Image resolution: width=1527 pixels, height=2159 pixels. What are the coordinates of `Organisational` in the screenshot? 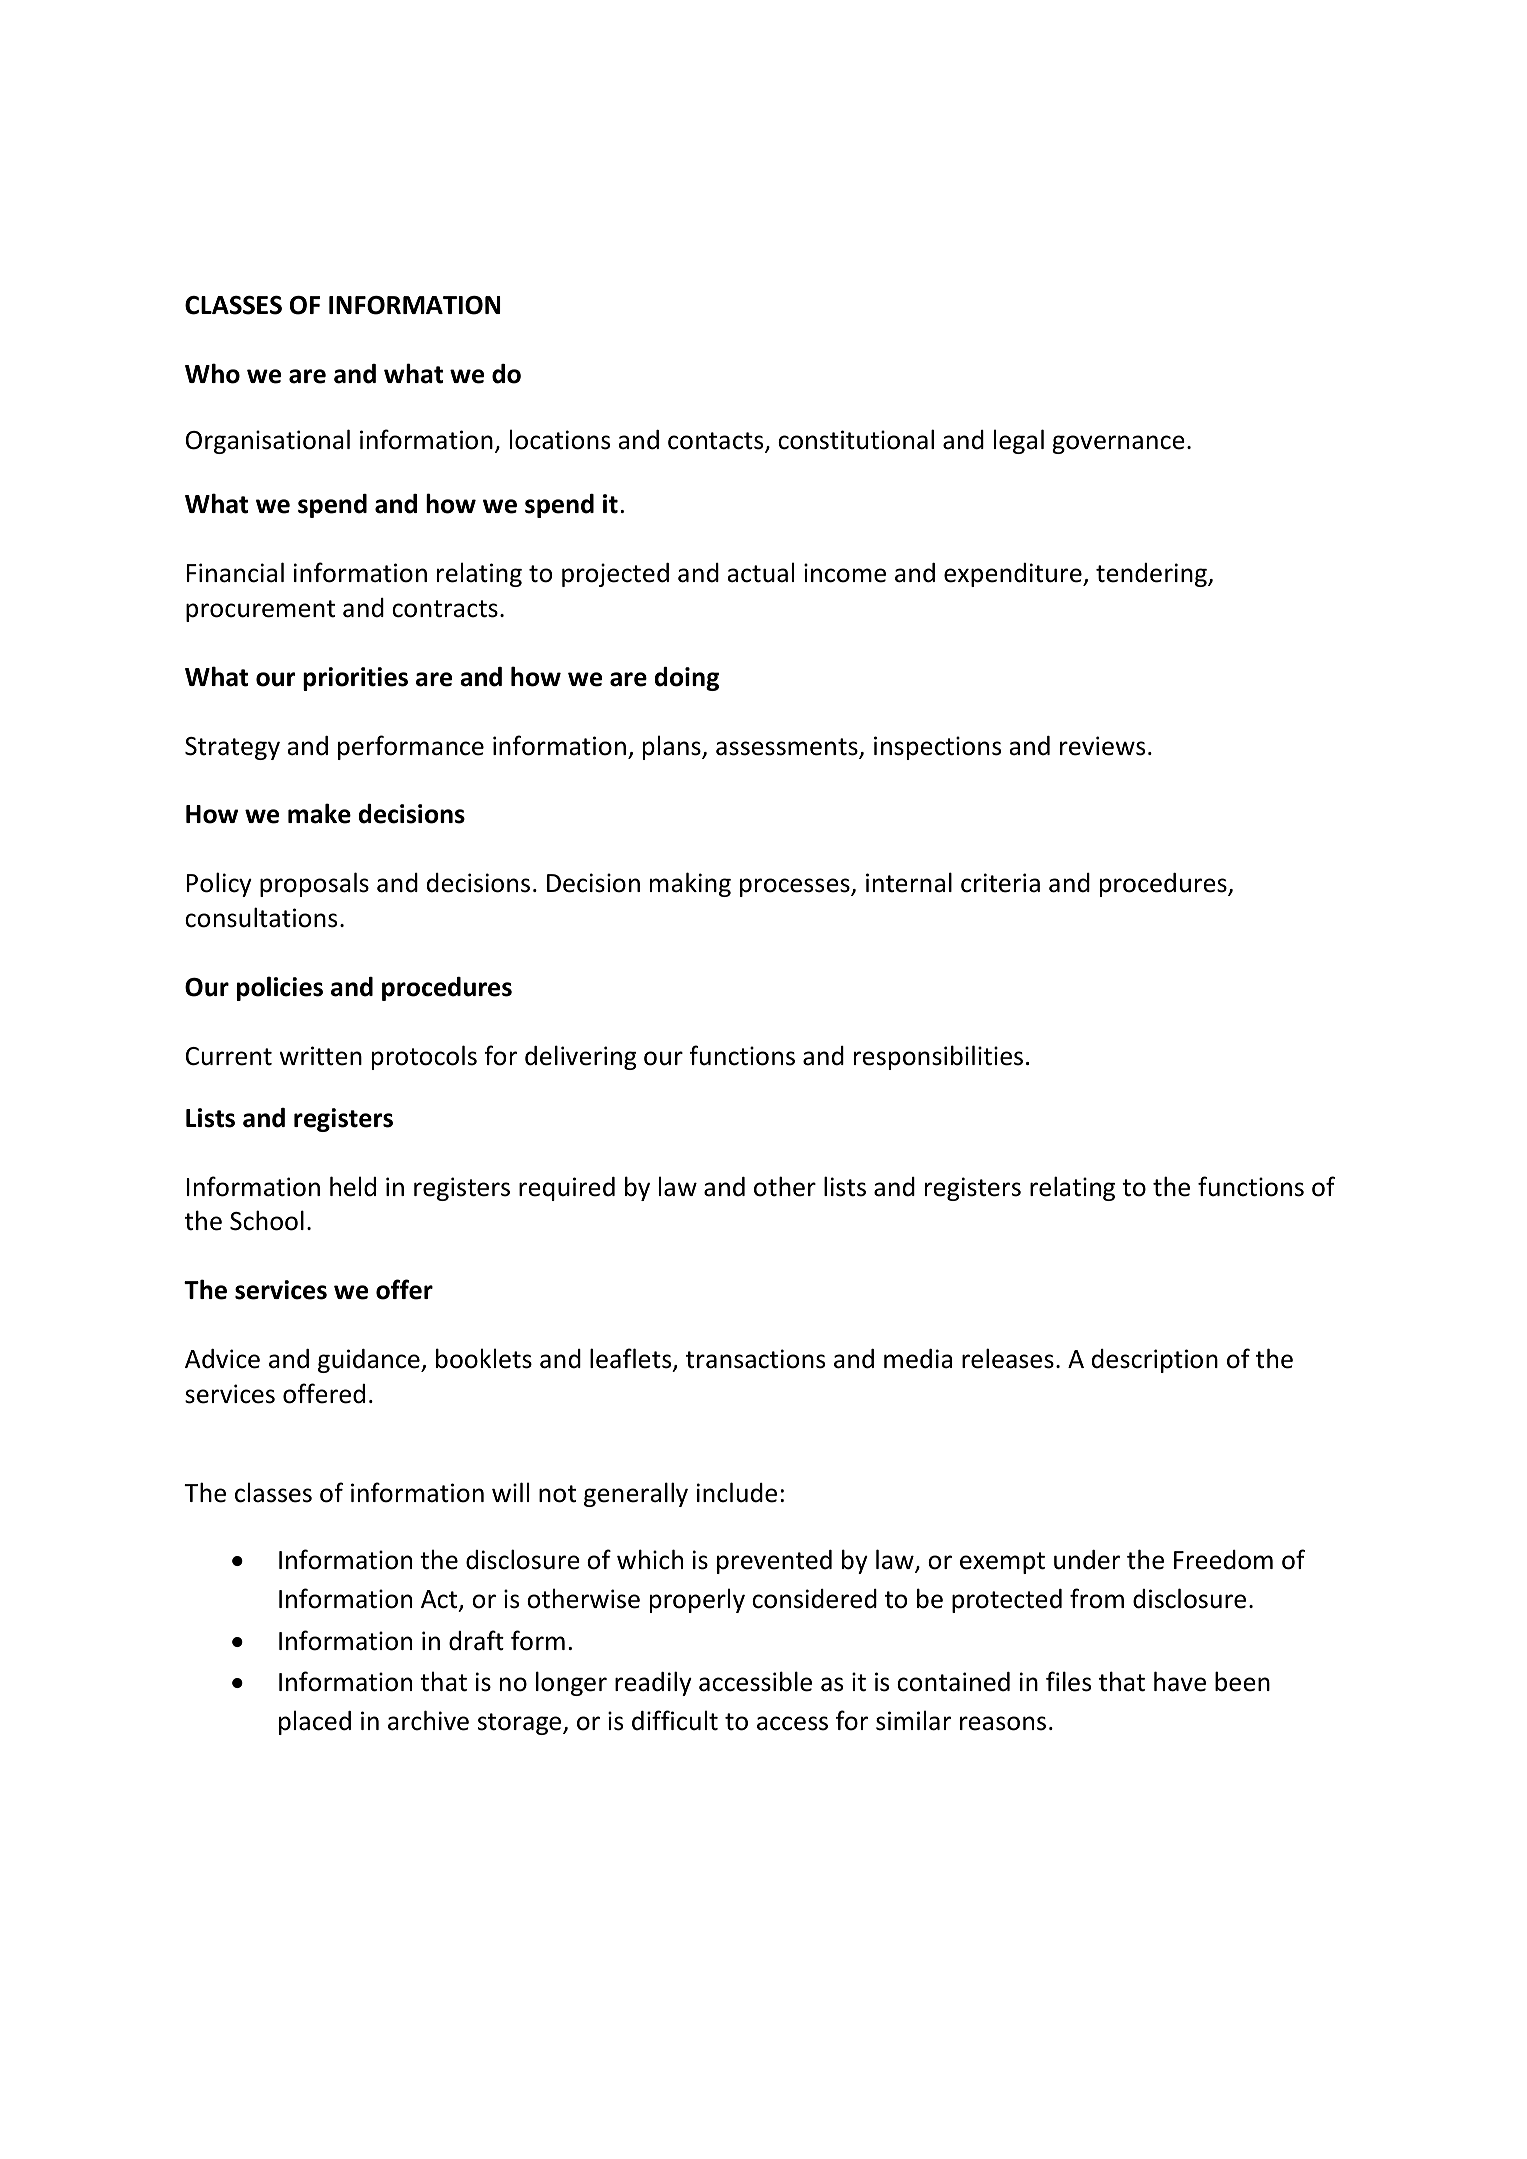 It's located at (268, 441).
